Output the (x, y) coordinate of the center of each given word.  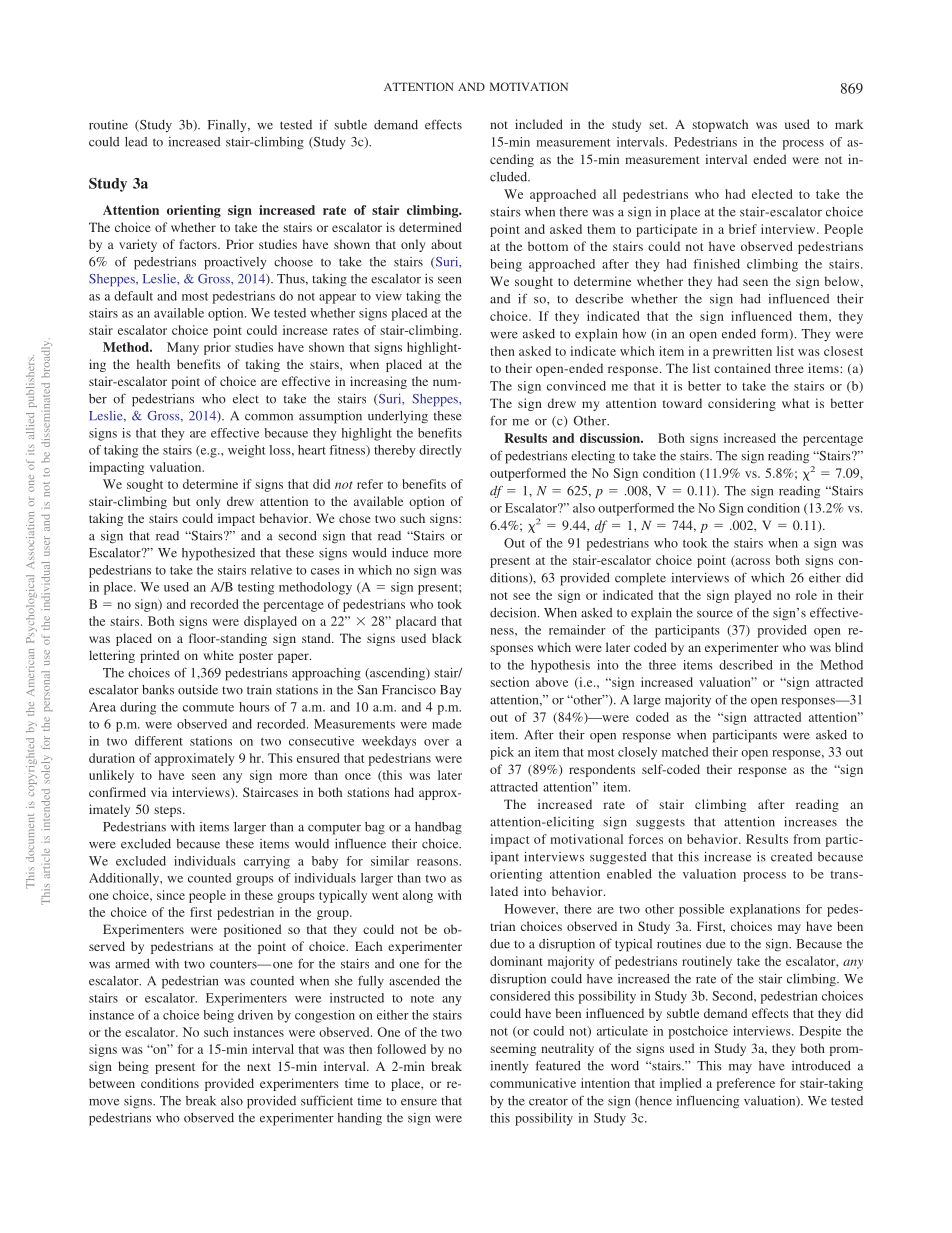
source (715, 614)
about (446, 244)
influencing (707, 1102)
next (259, 1067)
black (447, 638)
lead (136, 142)
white (219, 655)
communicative (533, 1083)
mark (849, 124)
